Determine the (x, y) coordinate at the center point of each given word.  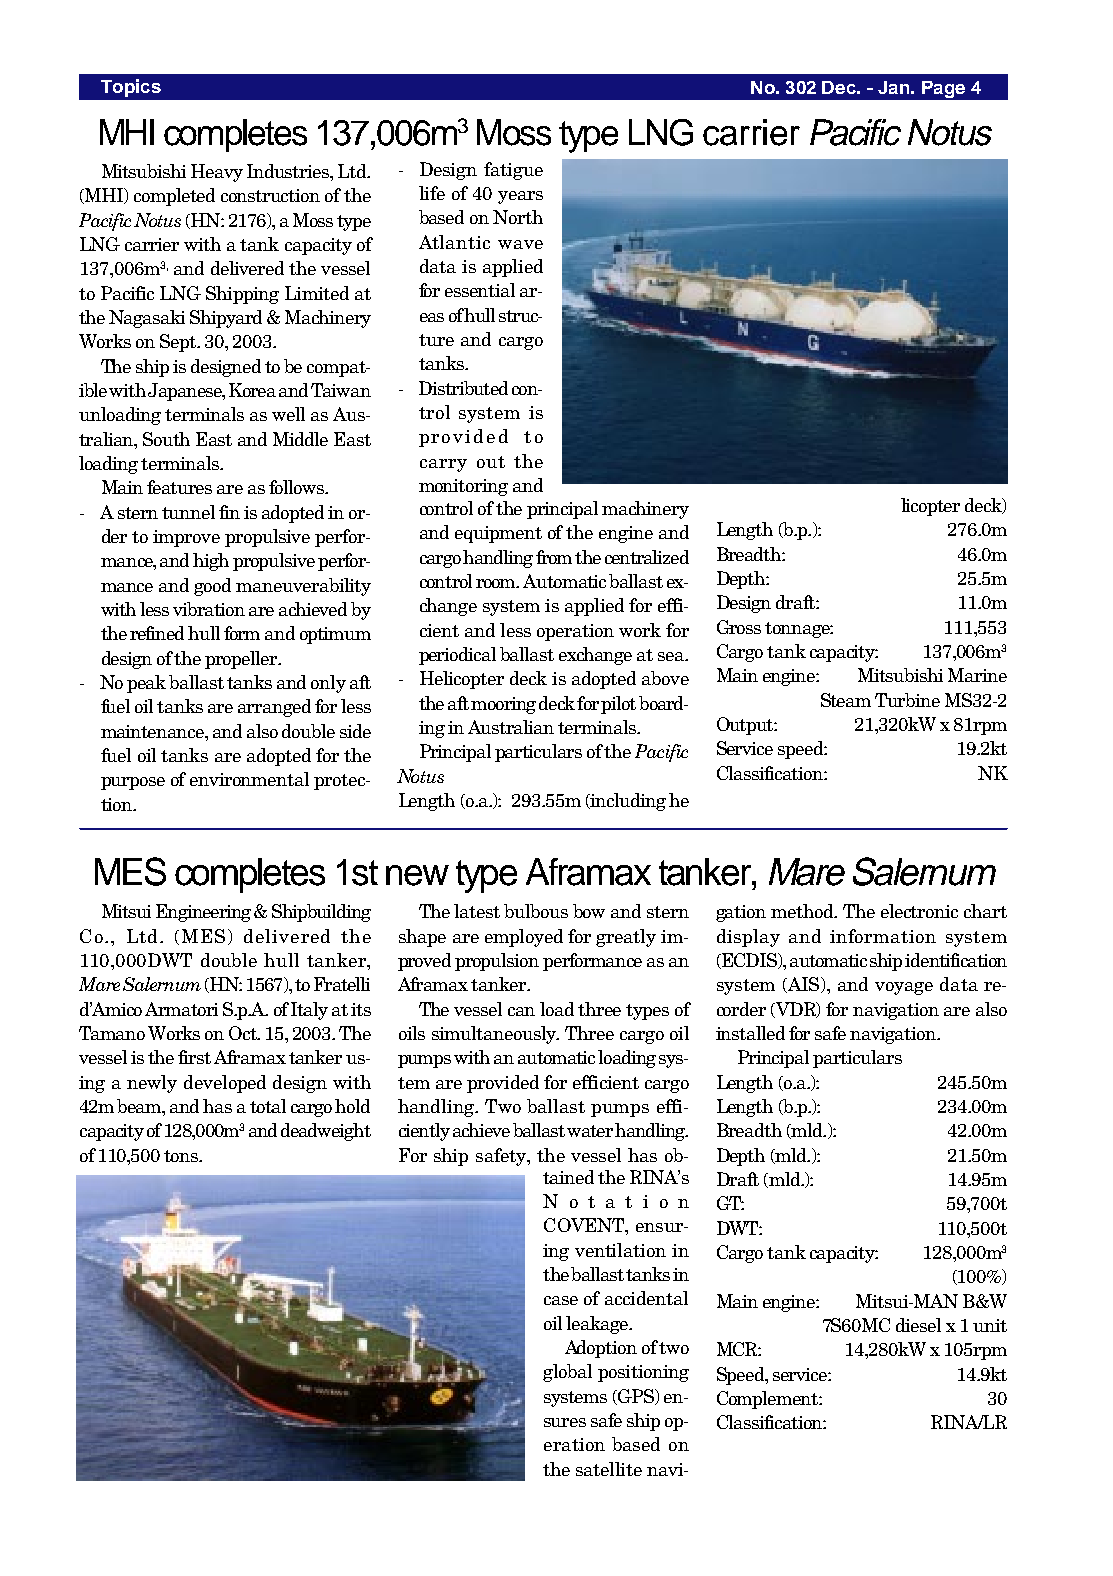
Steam (846, 700)
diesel (918, 1325)
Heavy (217, 173)
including (627, 802)
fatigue (513, 171)
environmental (249, 779)
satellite (609, 1469)
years (520, 197)
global (567, 1373)
